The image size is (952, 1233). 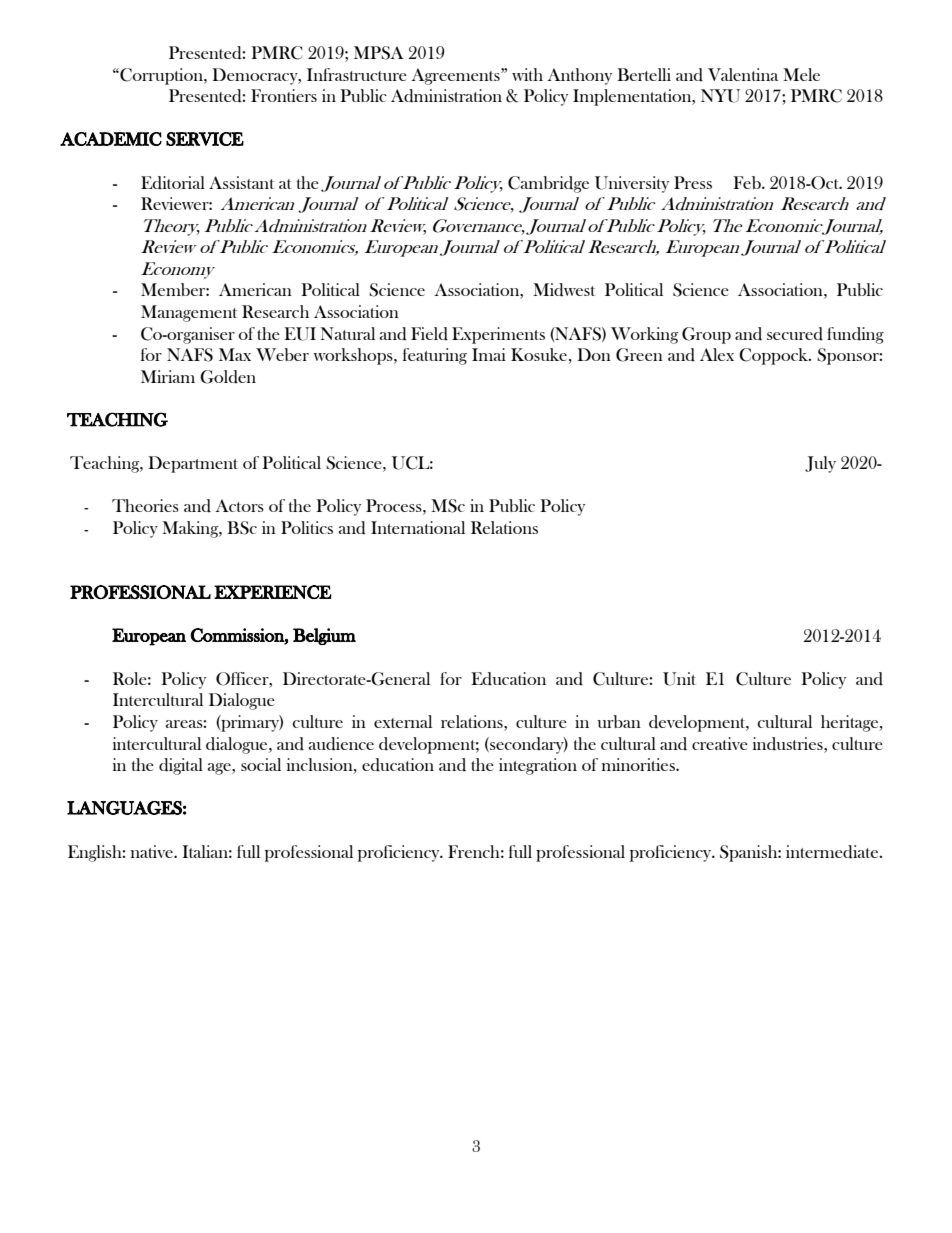 What do you see at coordinates (456, 76) in the document?
I see `Agreements` at bounding box center [456, 76].
